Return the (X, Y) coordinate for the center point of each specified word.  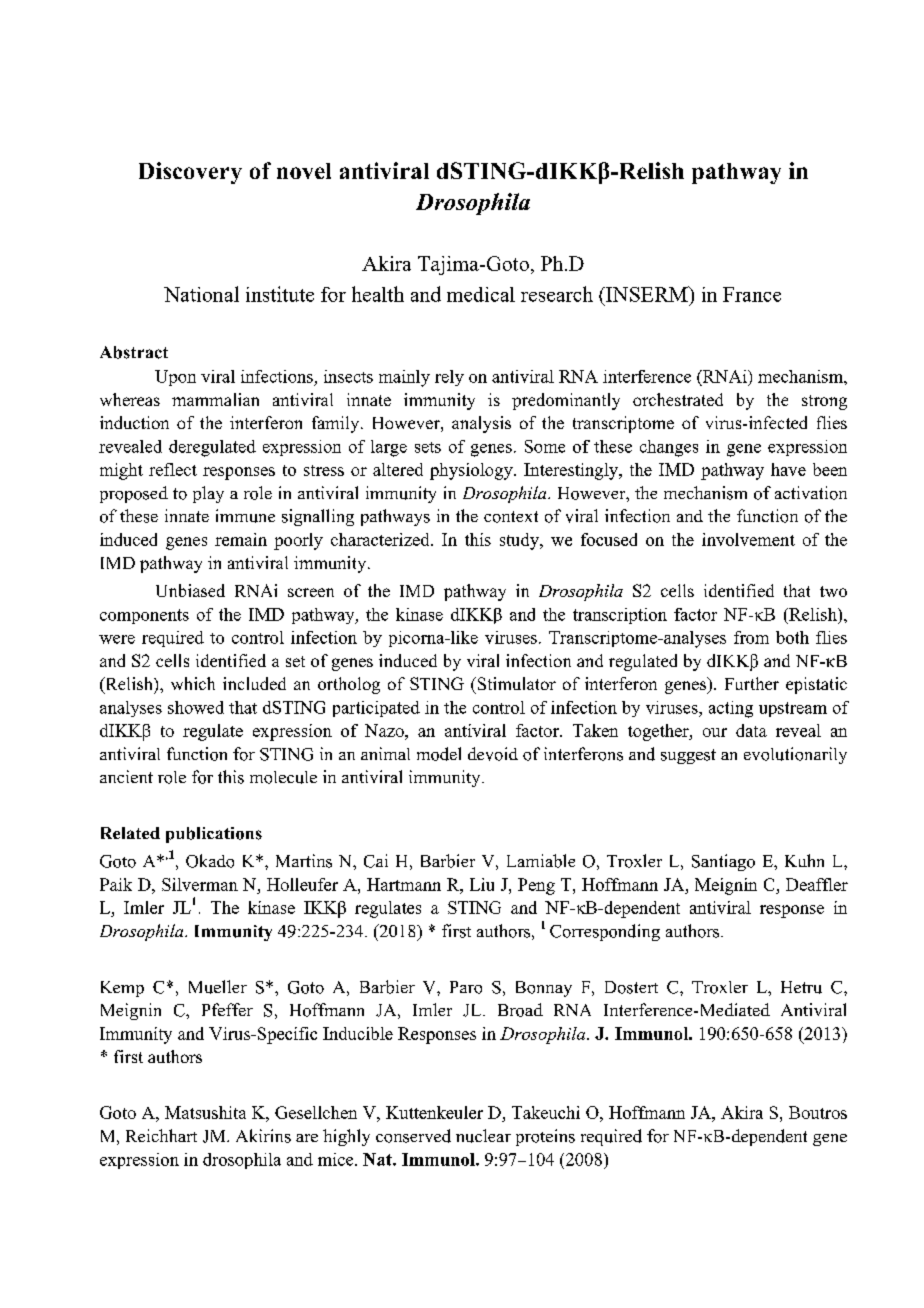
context (511, 517)
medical (481, 294)
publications (214, 835)
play (208, 494)
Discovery (190, 173)
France (752, 294)
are (307, 1138)
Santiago (723, 862)
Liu (482, 884)
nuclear (483, 1136)
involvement (748, 539)
